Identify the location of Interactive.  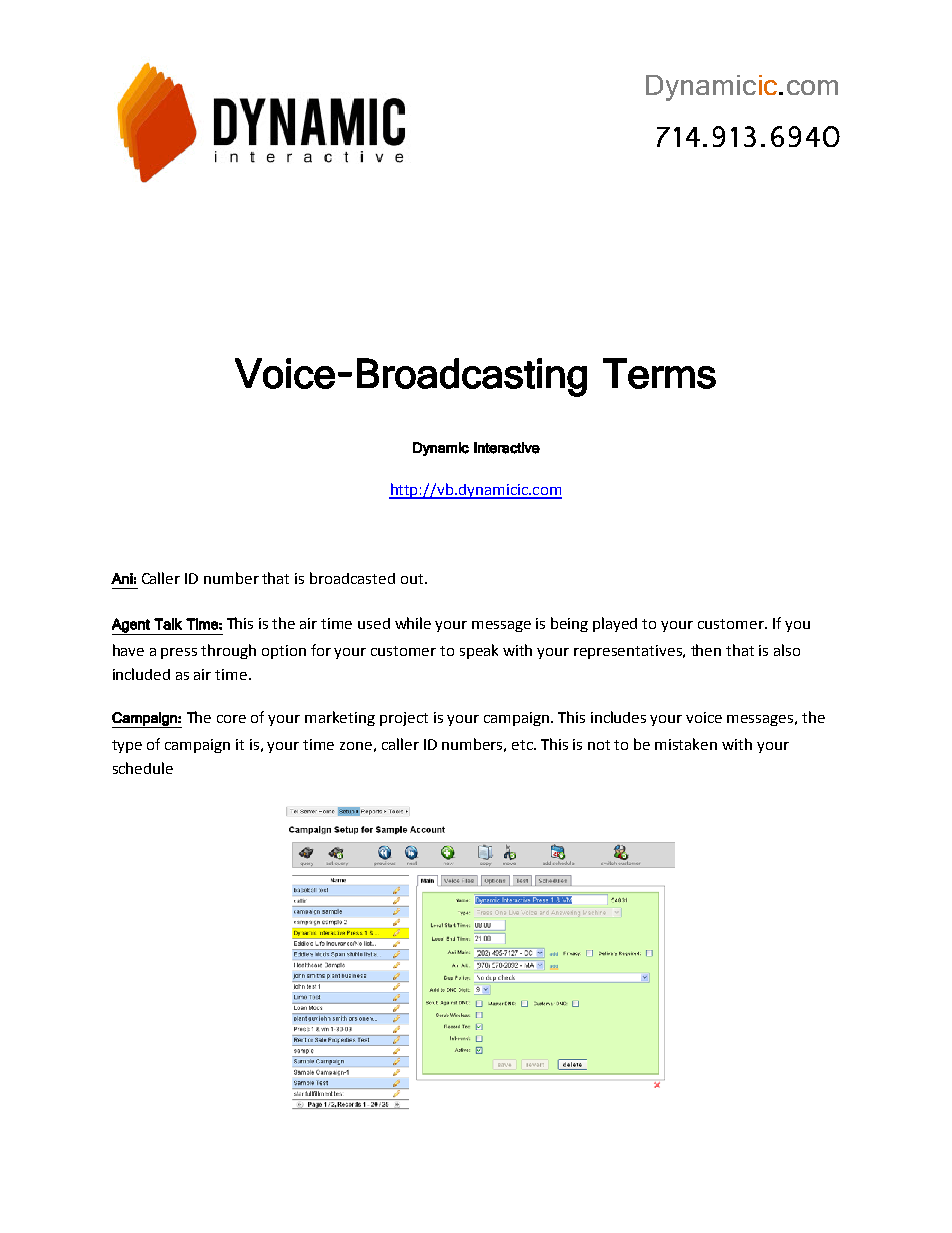
(507, 448).
